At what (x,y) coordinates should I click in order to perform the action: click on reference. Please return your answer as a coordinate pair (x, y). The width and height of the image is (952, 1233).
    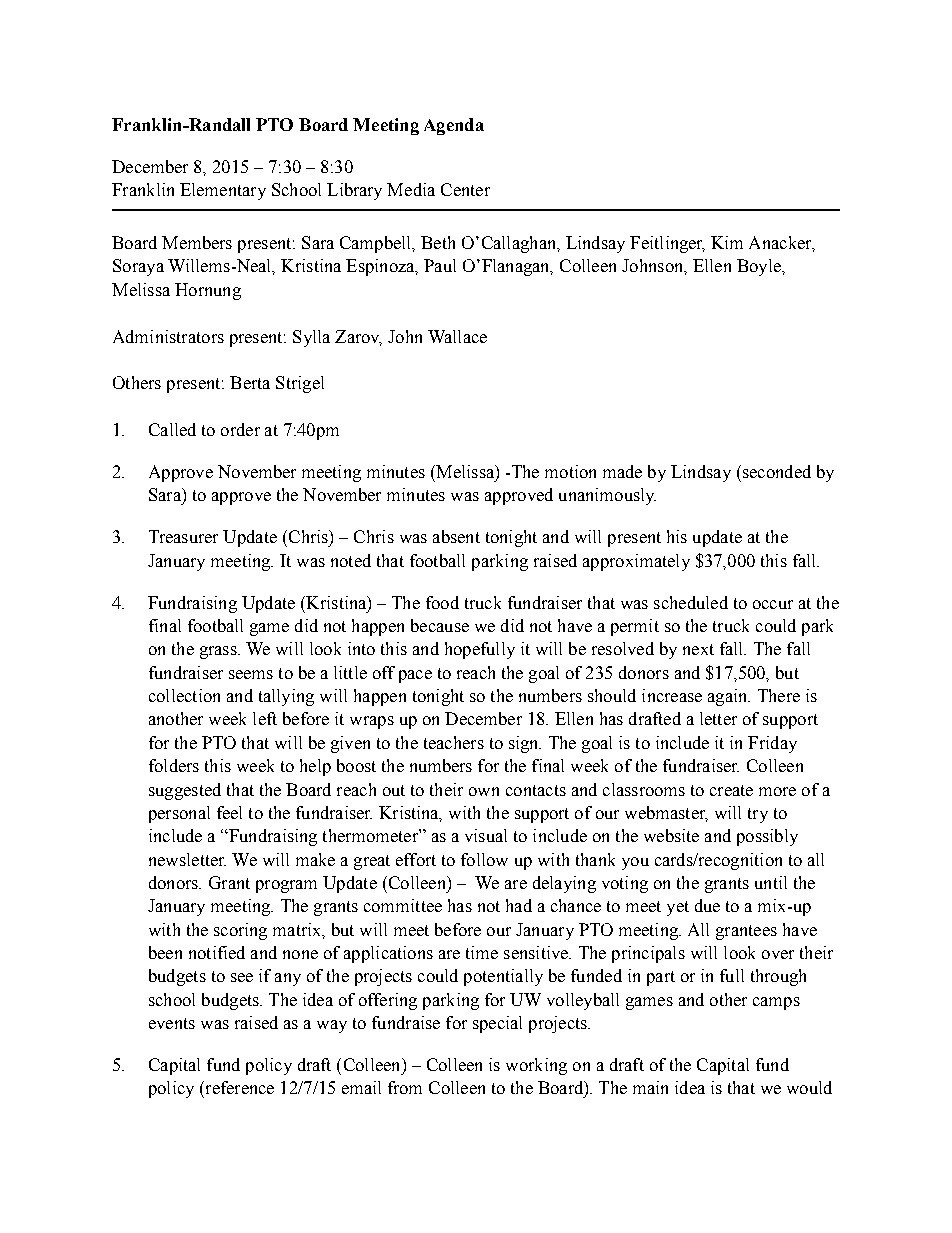
    Looking at the image, I should click on (238, 1087).
